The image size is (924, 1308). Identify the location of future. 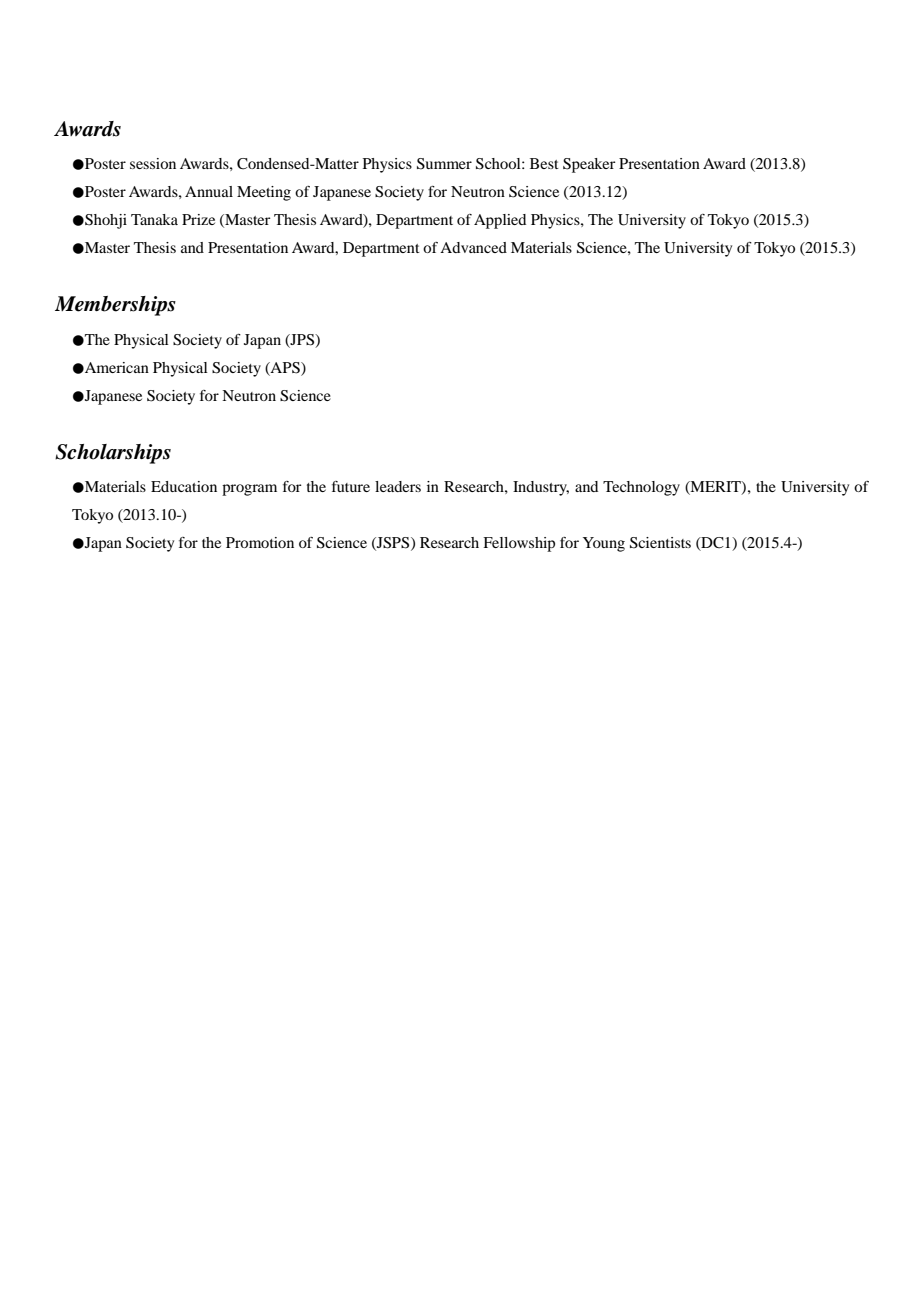
(351, 486).
